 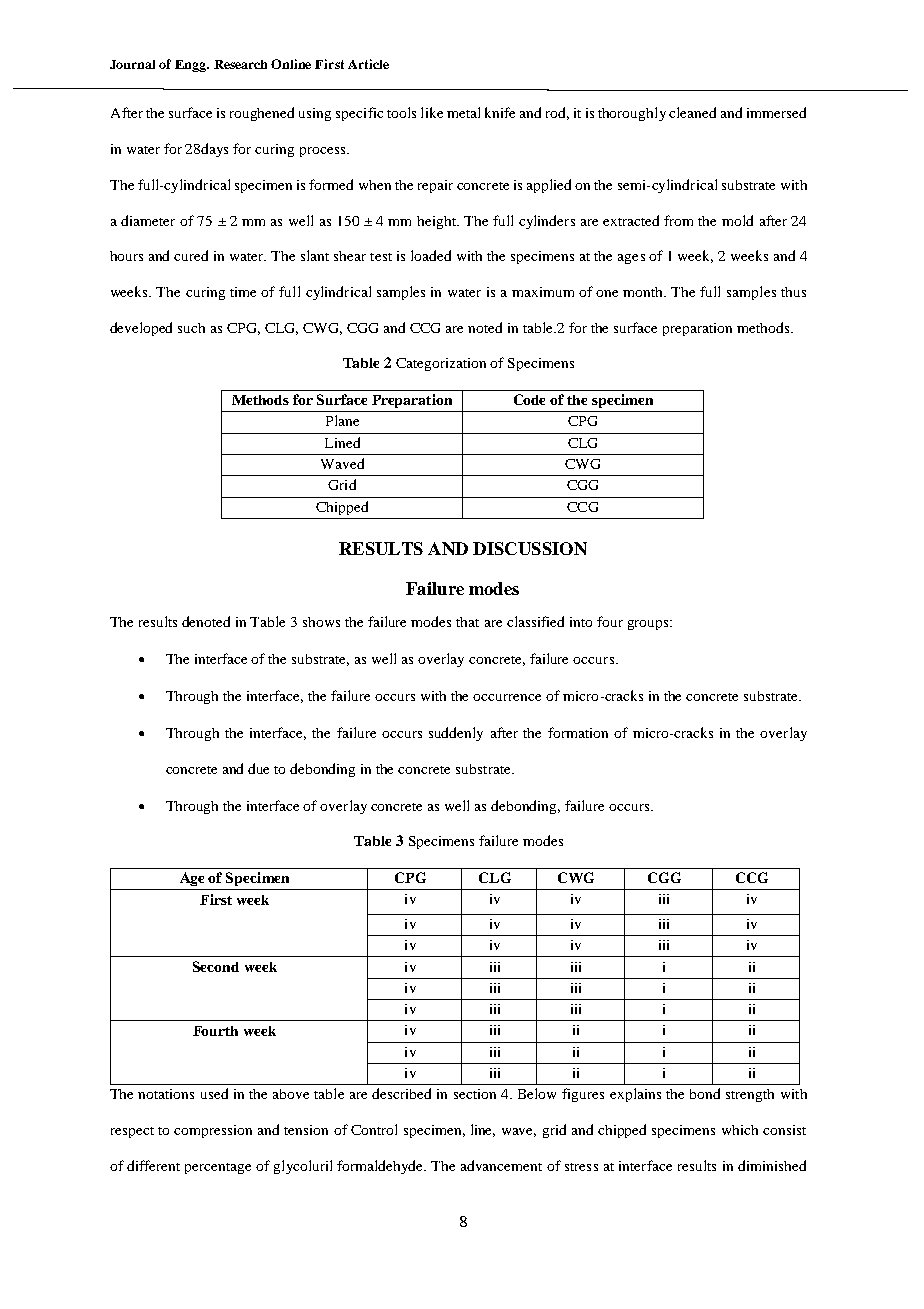 I want to click on compression, so click(x=213, y=1131).
